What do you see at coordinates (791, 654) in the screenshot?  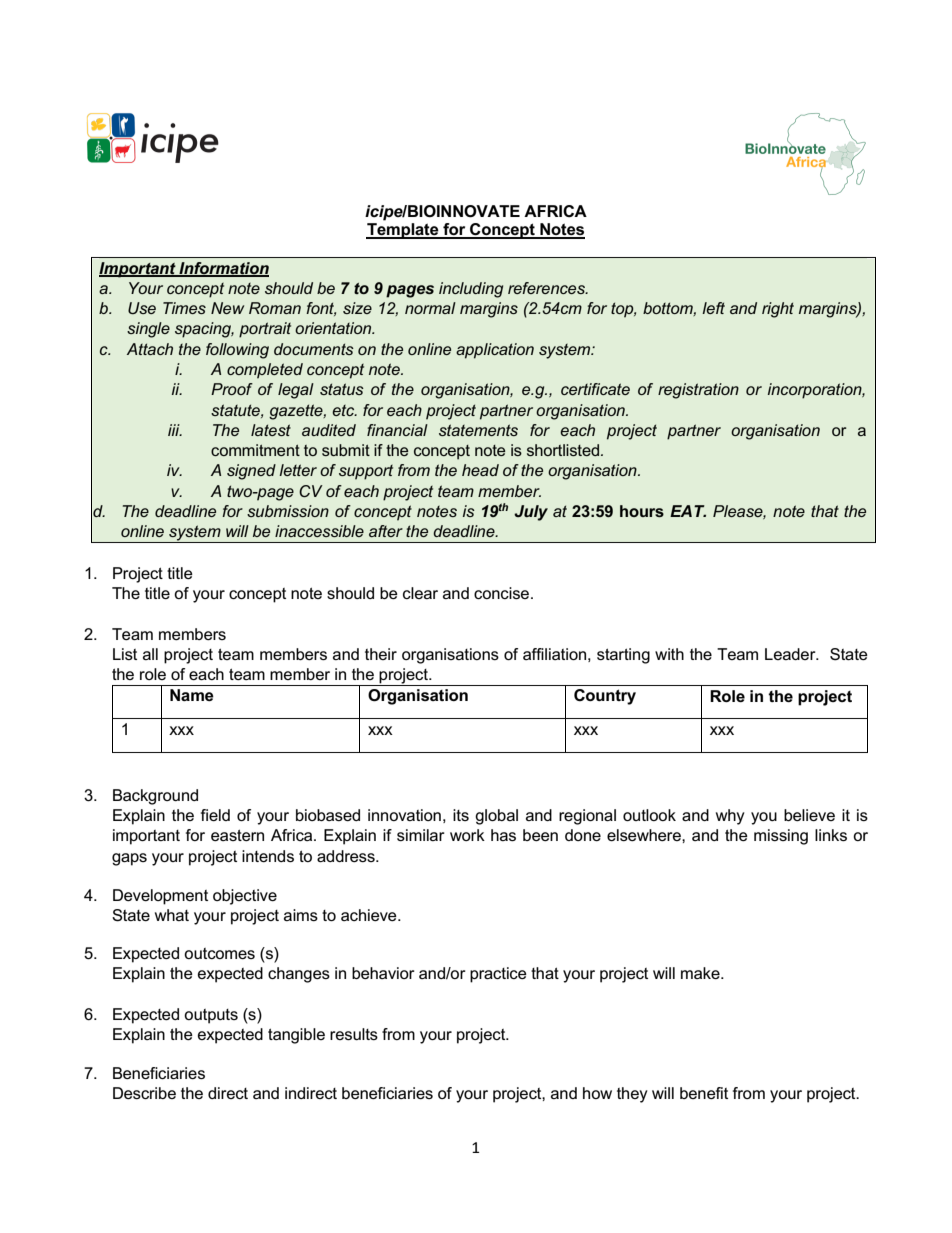 I see `Leader` at bounding box center [791, 654].
